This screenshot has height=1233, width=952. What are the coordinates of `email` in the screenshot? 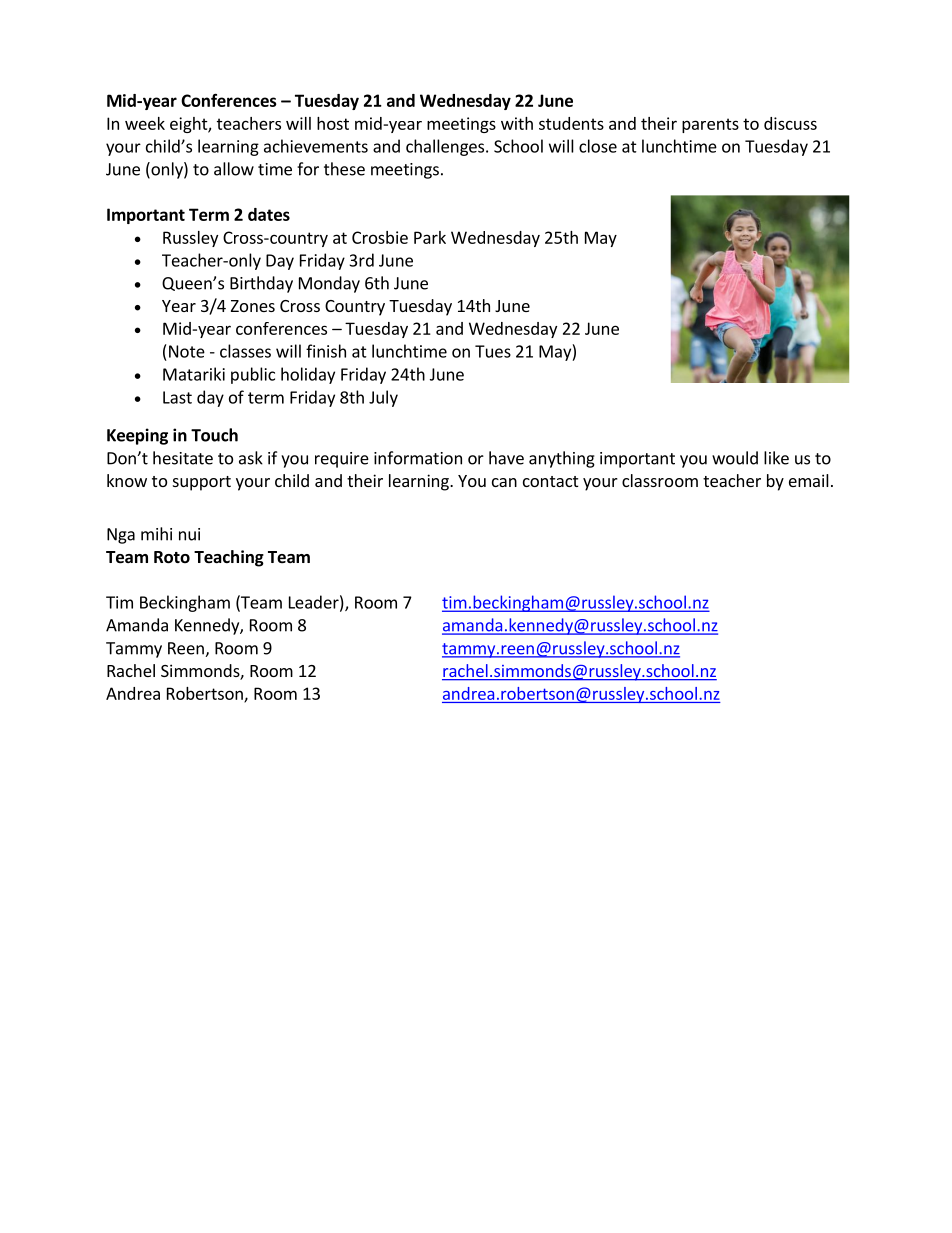 It's located at (809, 480).
